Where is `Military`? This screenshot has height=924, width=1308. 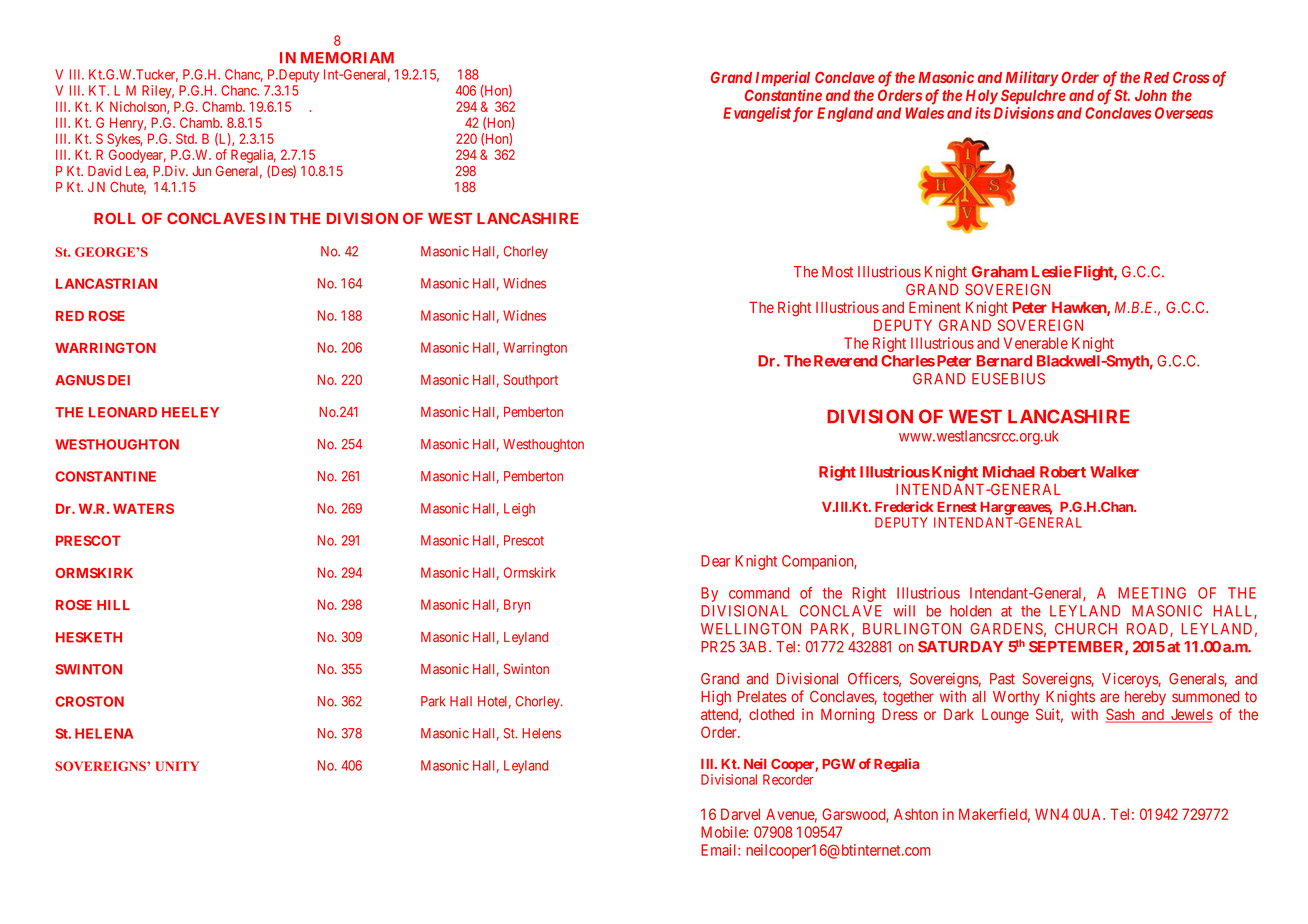 Military is located at coordinates (1032, 78).
